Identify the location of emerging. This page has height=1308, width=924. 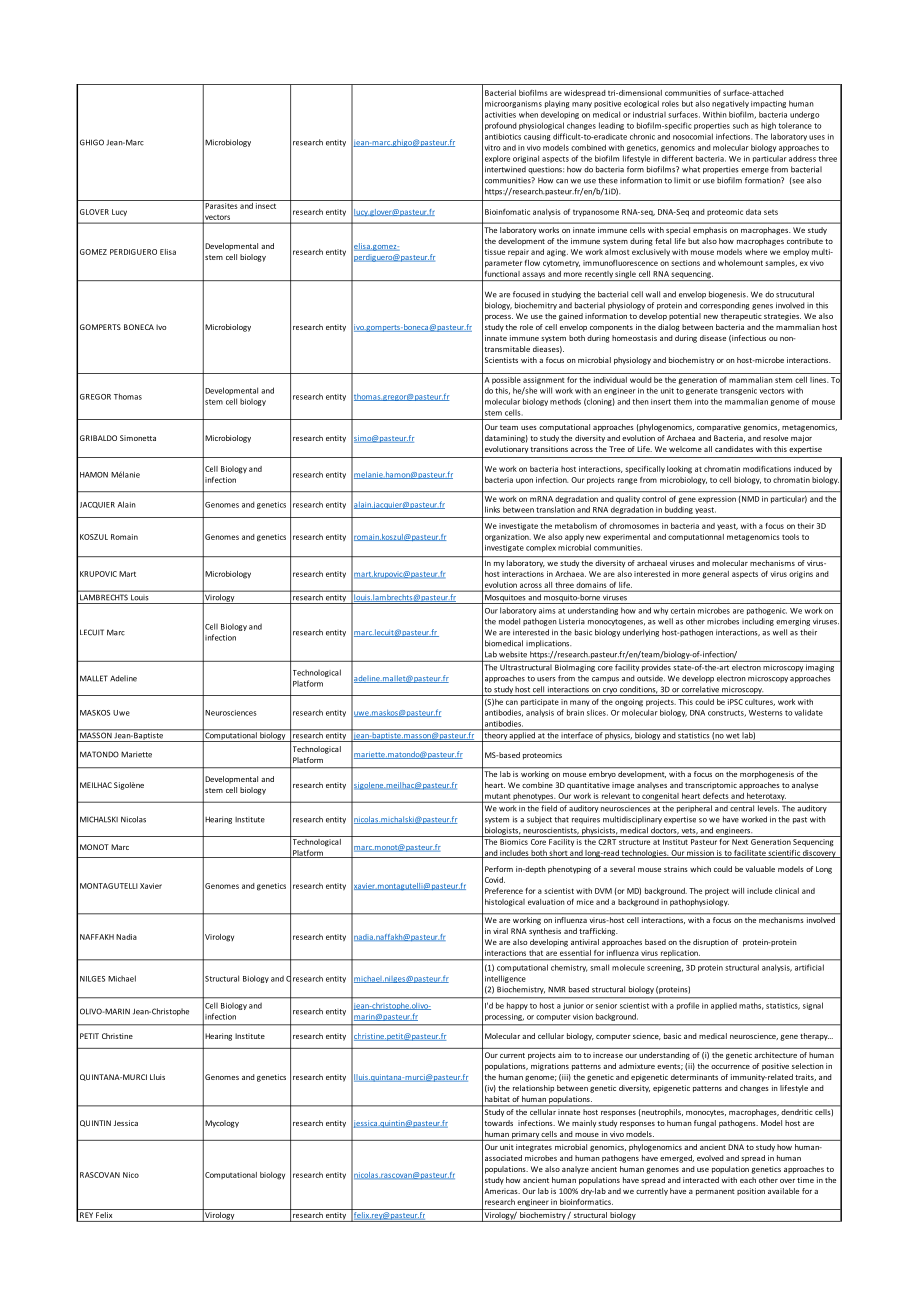
(793, 622).
